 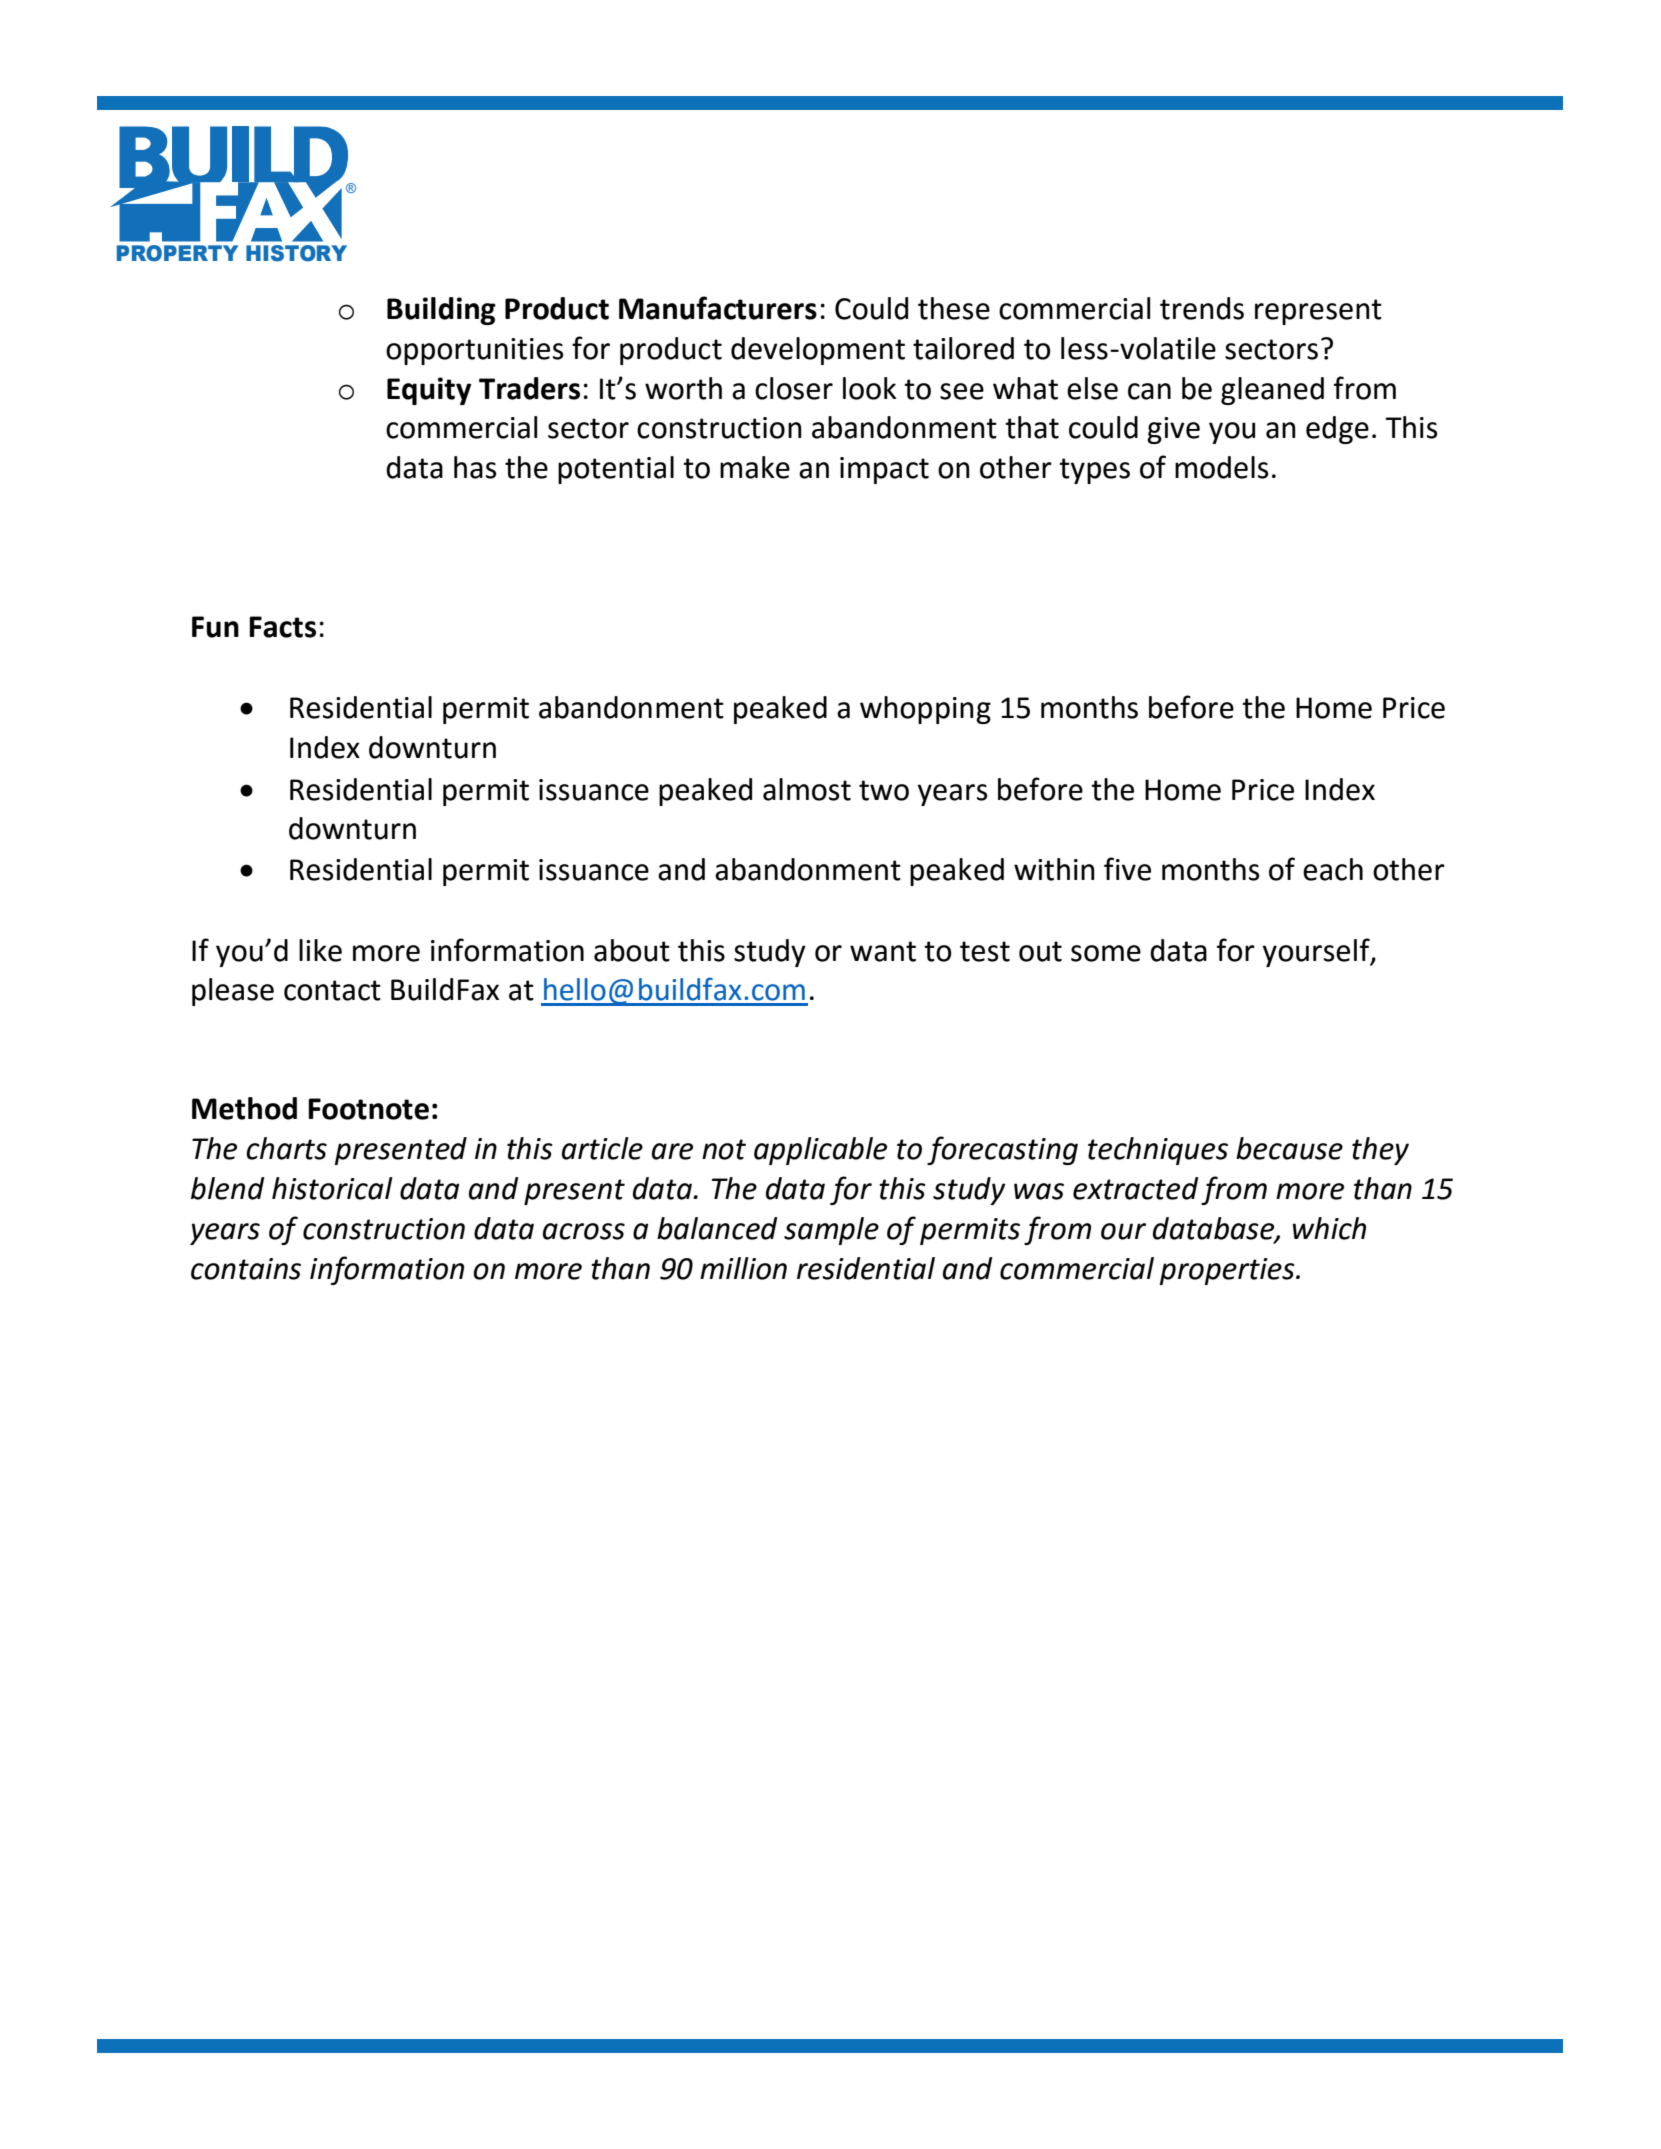 I want to click on HISTORY, so click(x=296, y=253).
